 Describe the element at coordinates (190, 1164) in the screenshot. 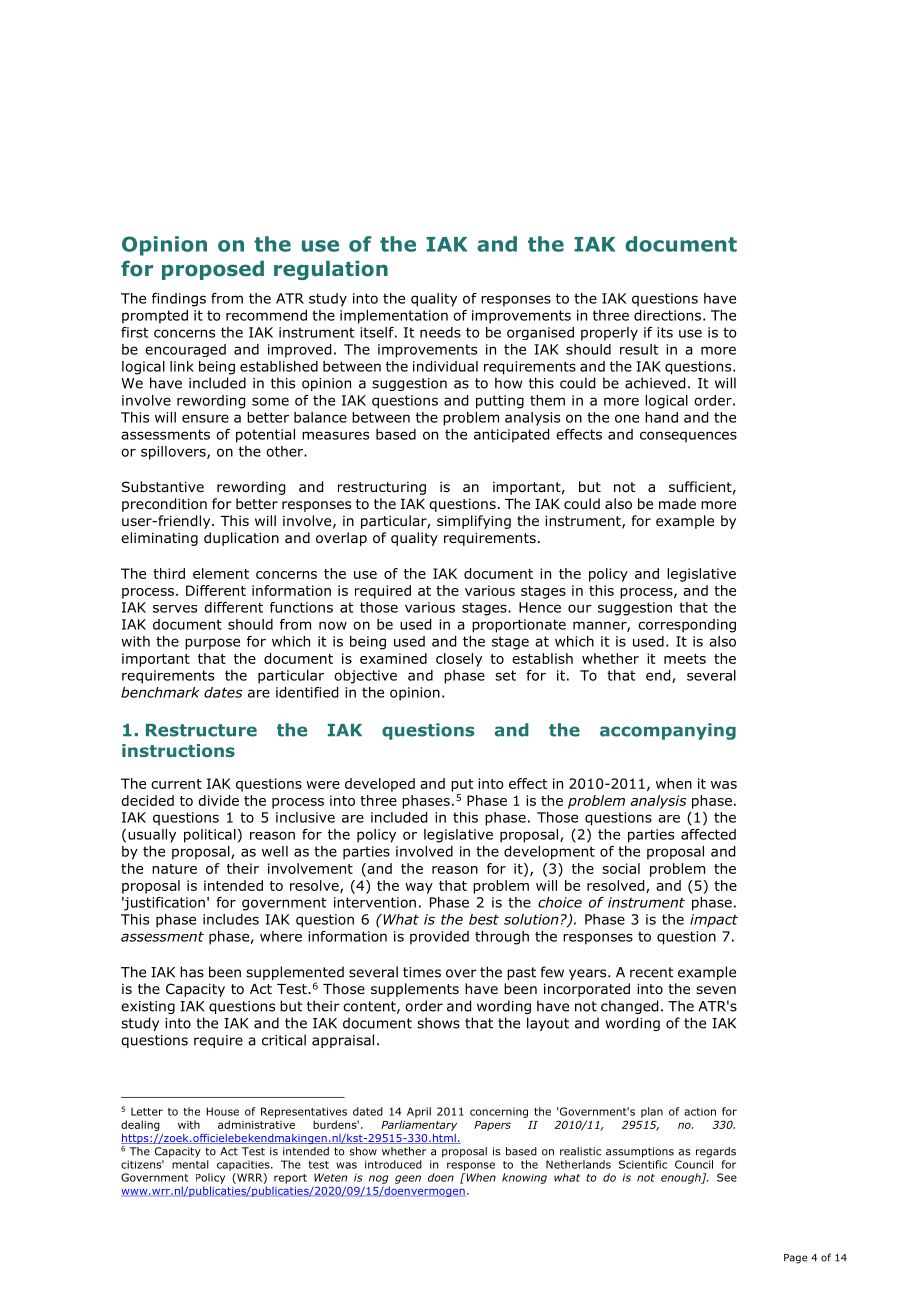

I see `mental` at that location.
